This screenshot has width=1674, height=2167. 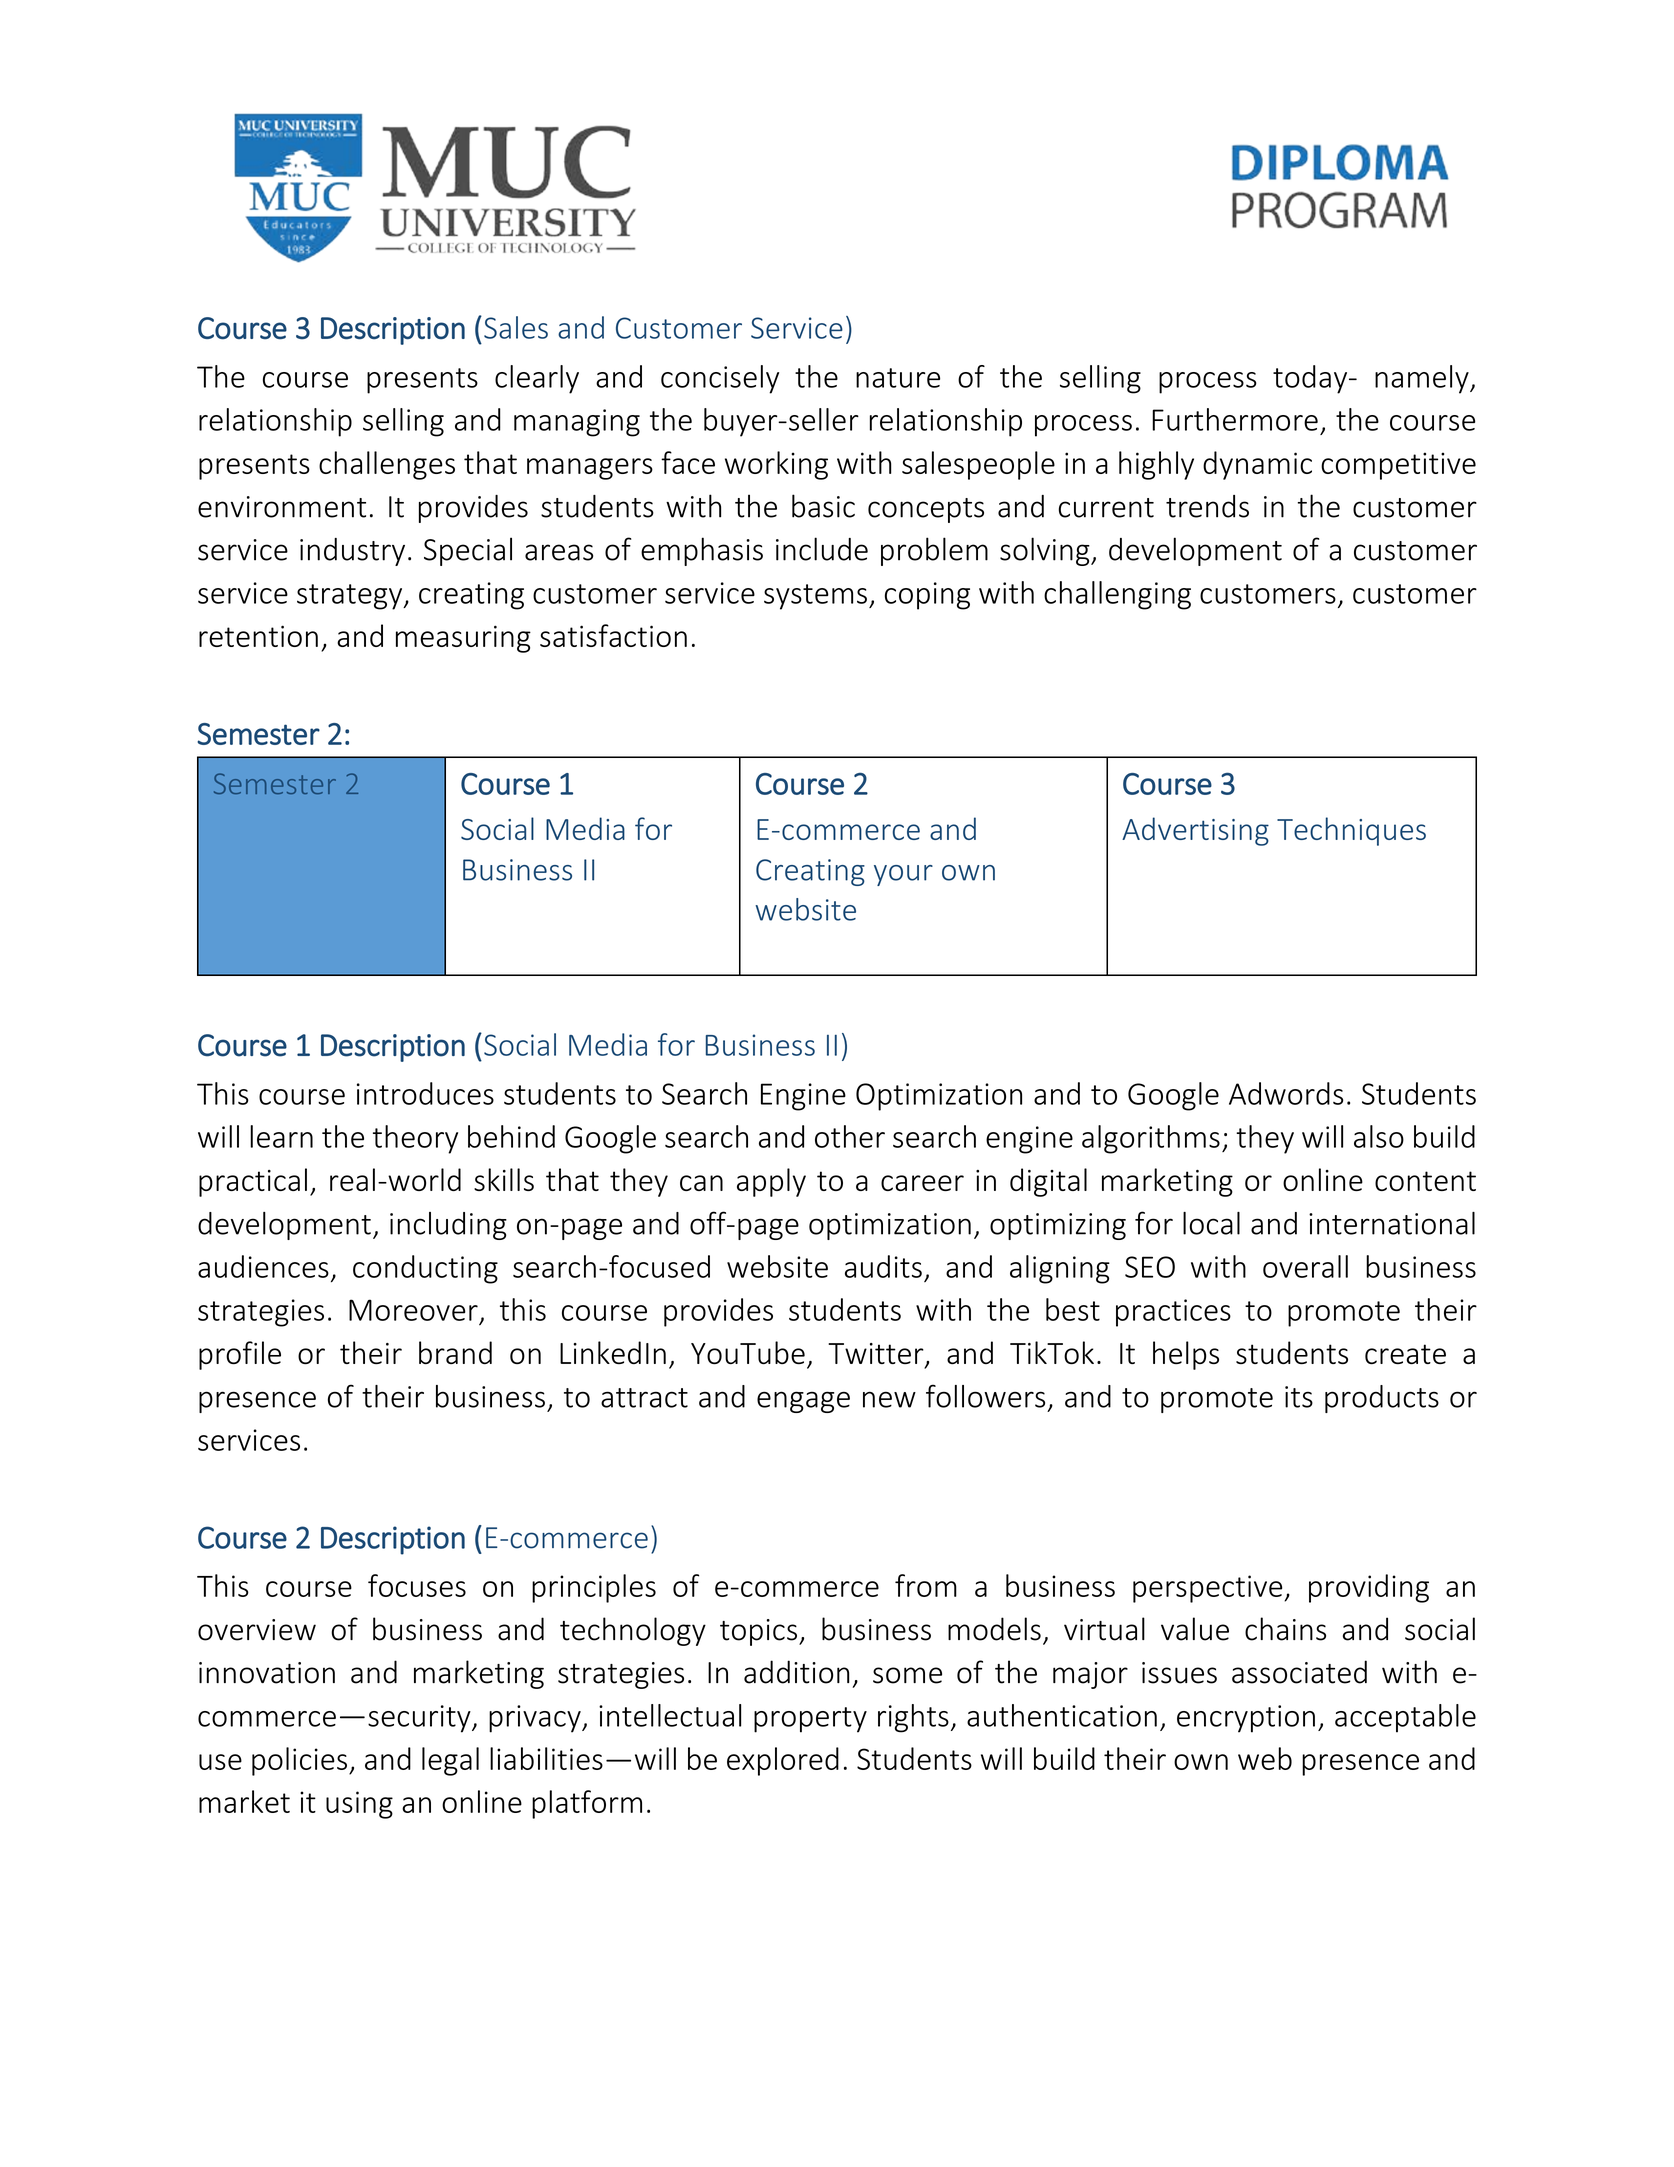 What do you see at coordinates (1382, 1399) in the screenshot?
I see `products` at bounding box center [1382, 1399].
